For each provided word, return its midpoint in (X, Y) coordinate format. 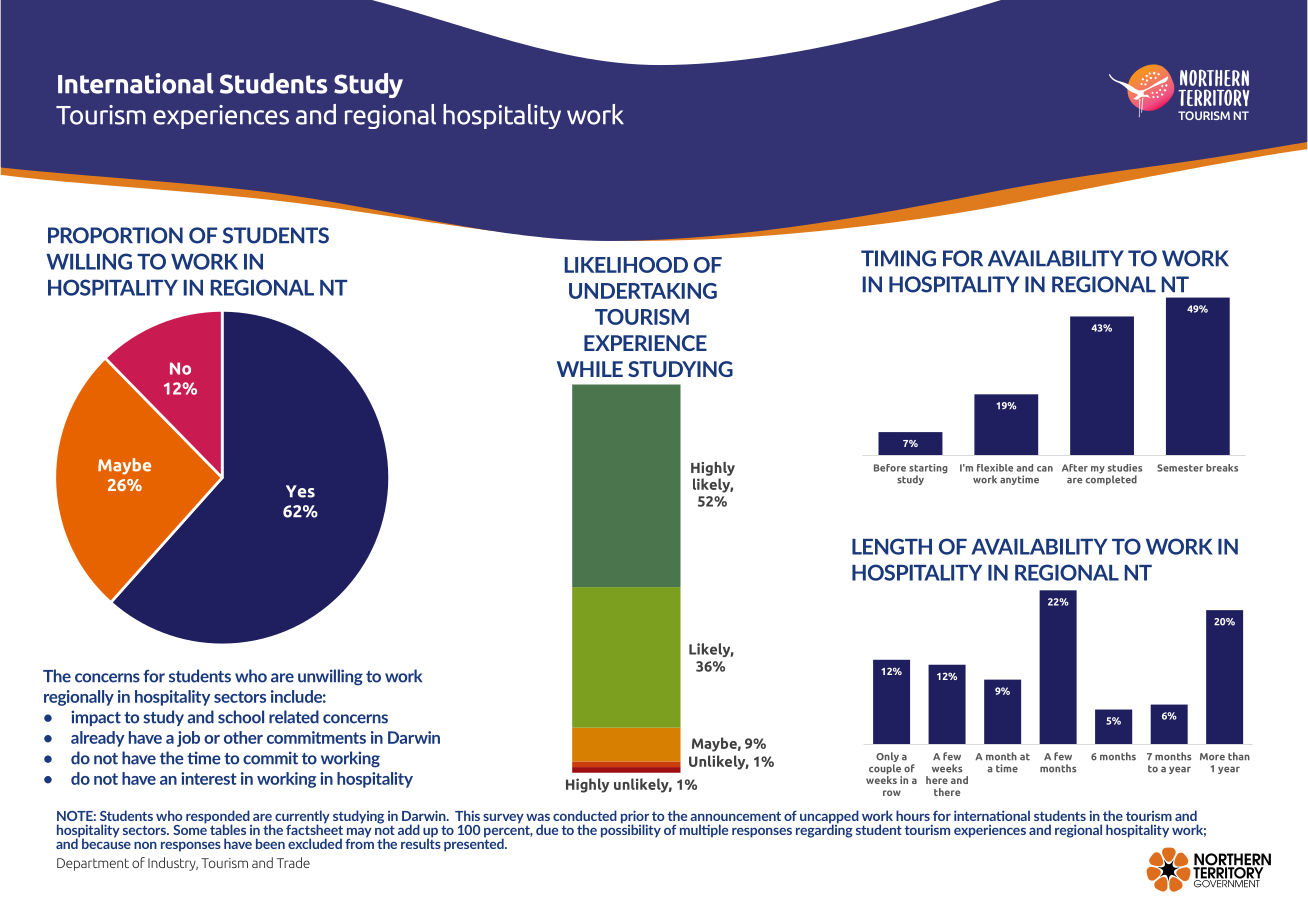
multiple (704, 831)
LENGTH (892, 546)
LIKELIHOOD (626, 265)
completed (1111, 479)
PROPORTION (115, 235)
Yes (300, 491)
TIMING (898, 258)
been (270, 843)
